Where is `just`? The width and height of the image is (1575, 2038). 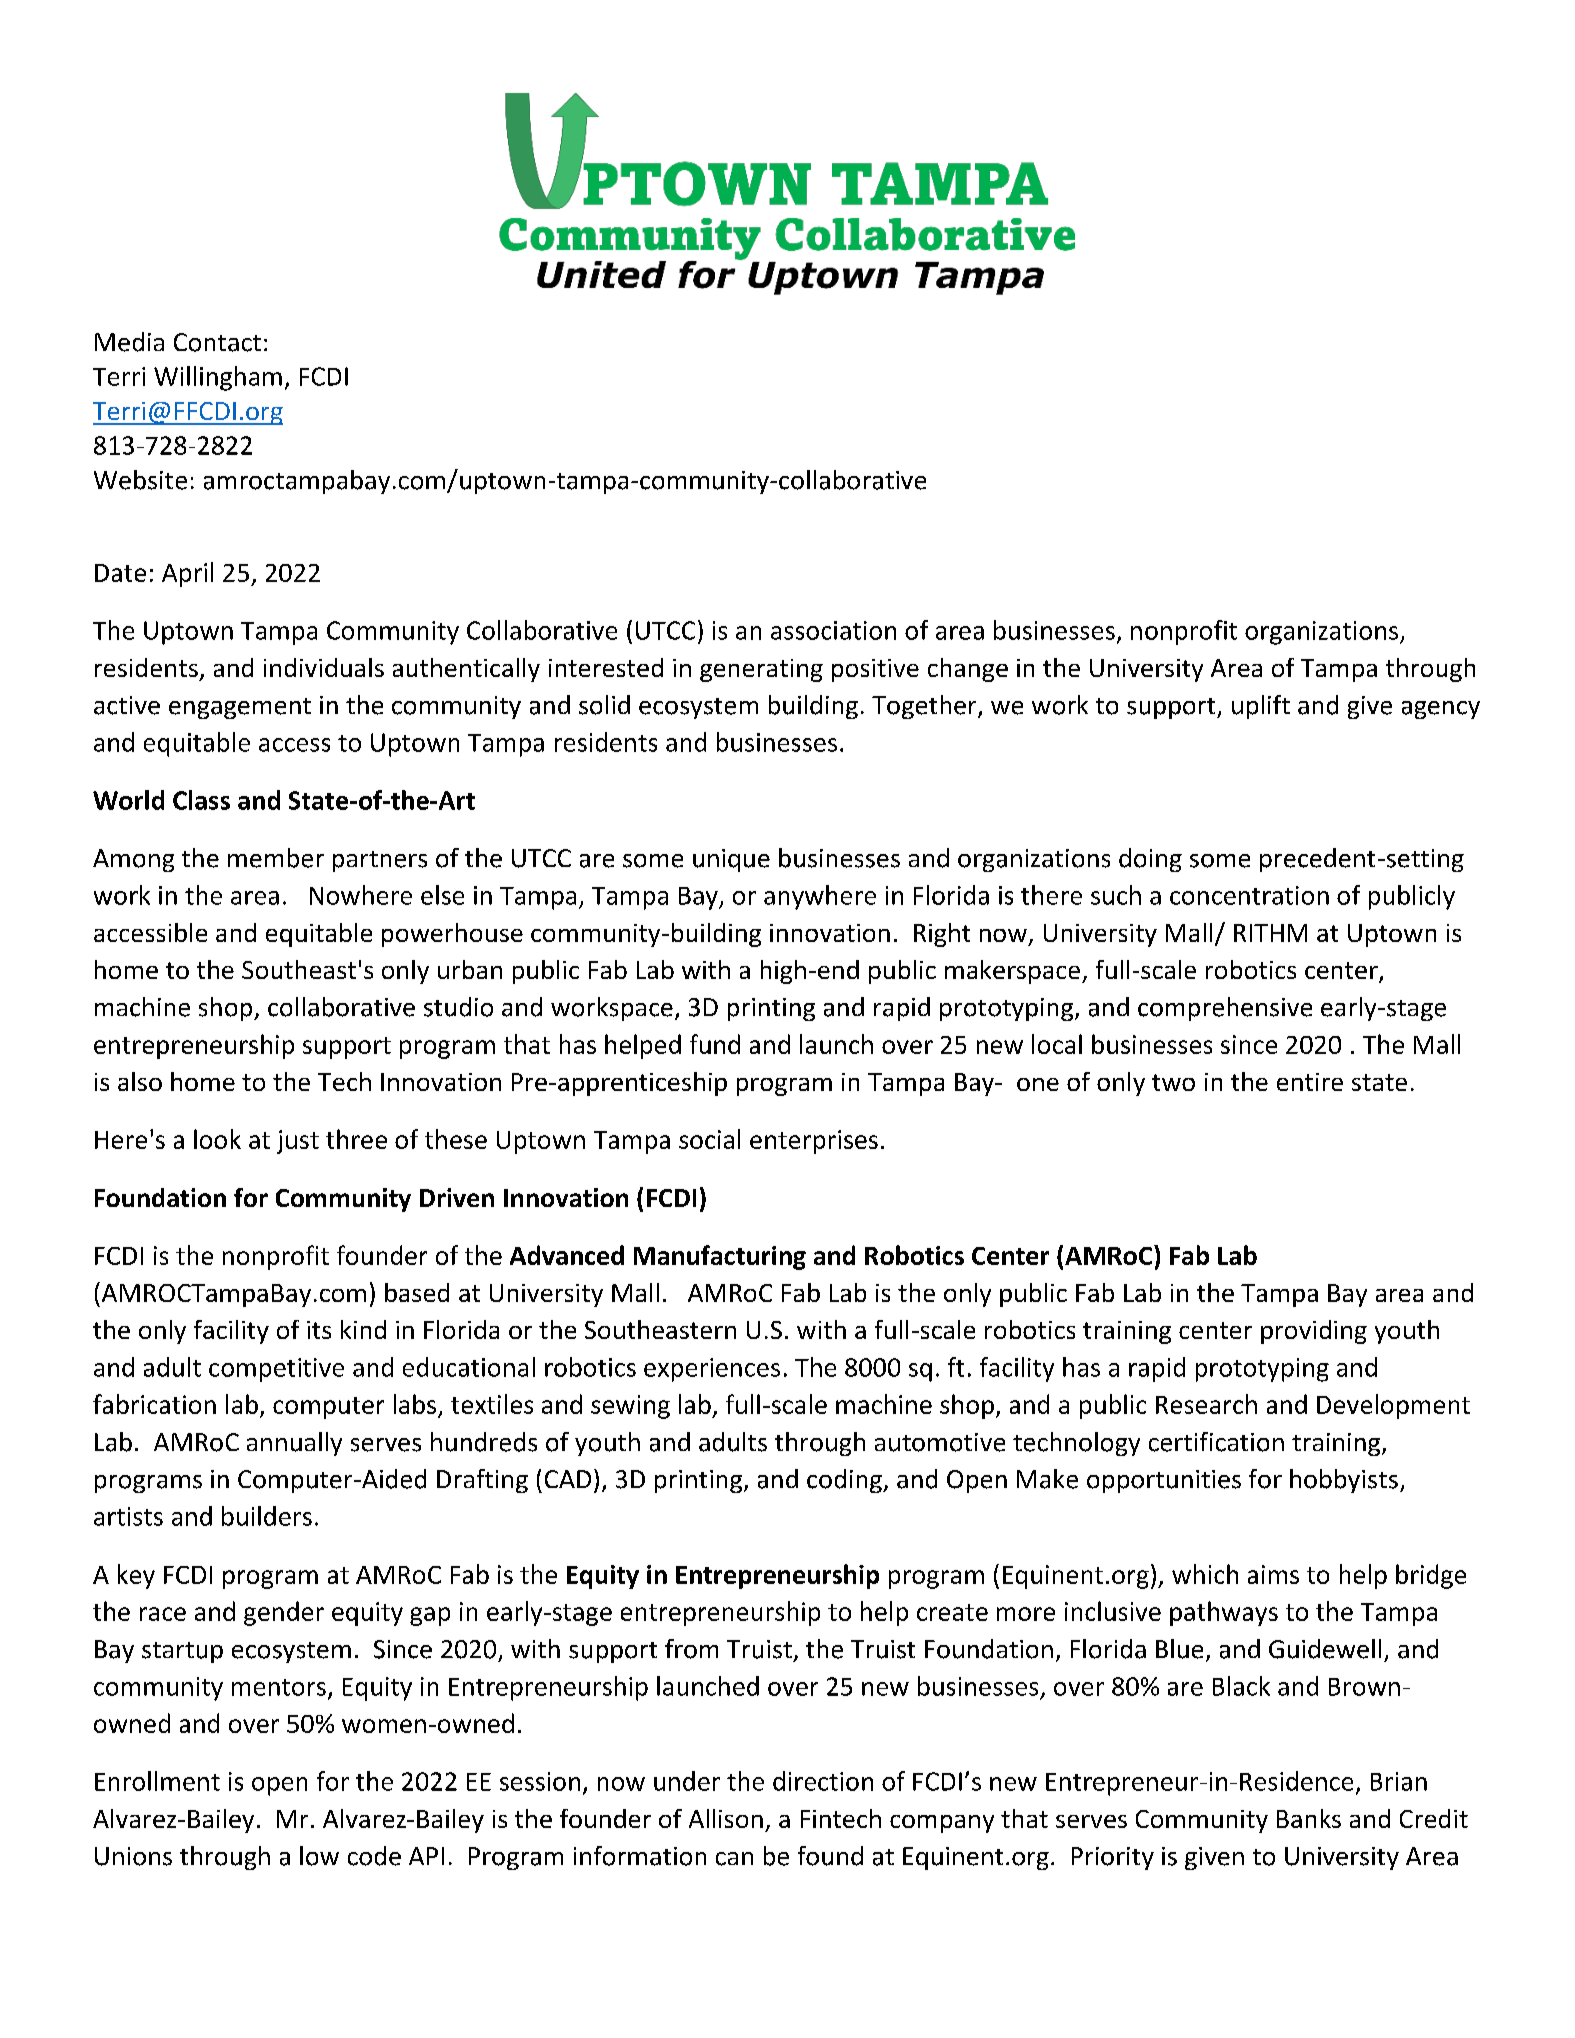 just is located at coordinates (298, 1142).
